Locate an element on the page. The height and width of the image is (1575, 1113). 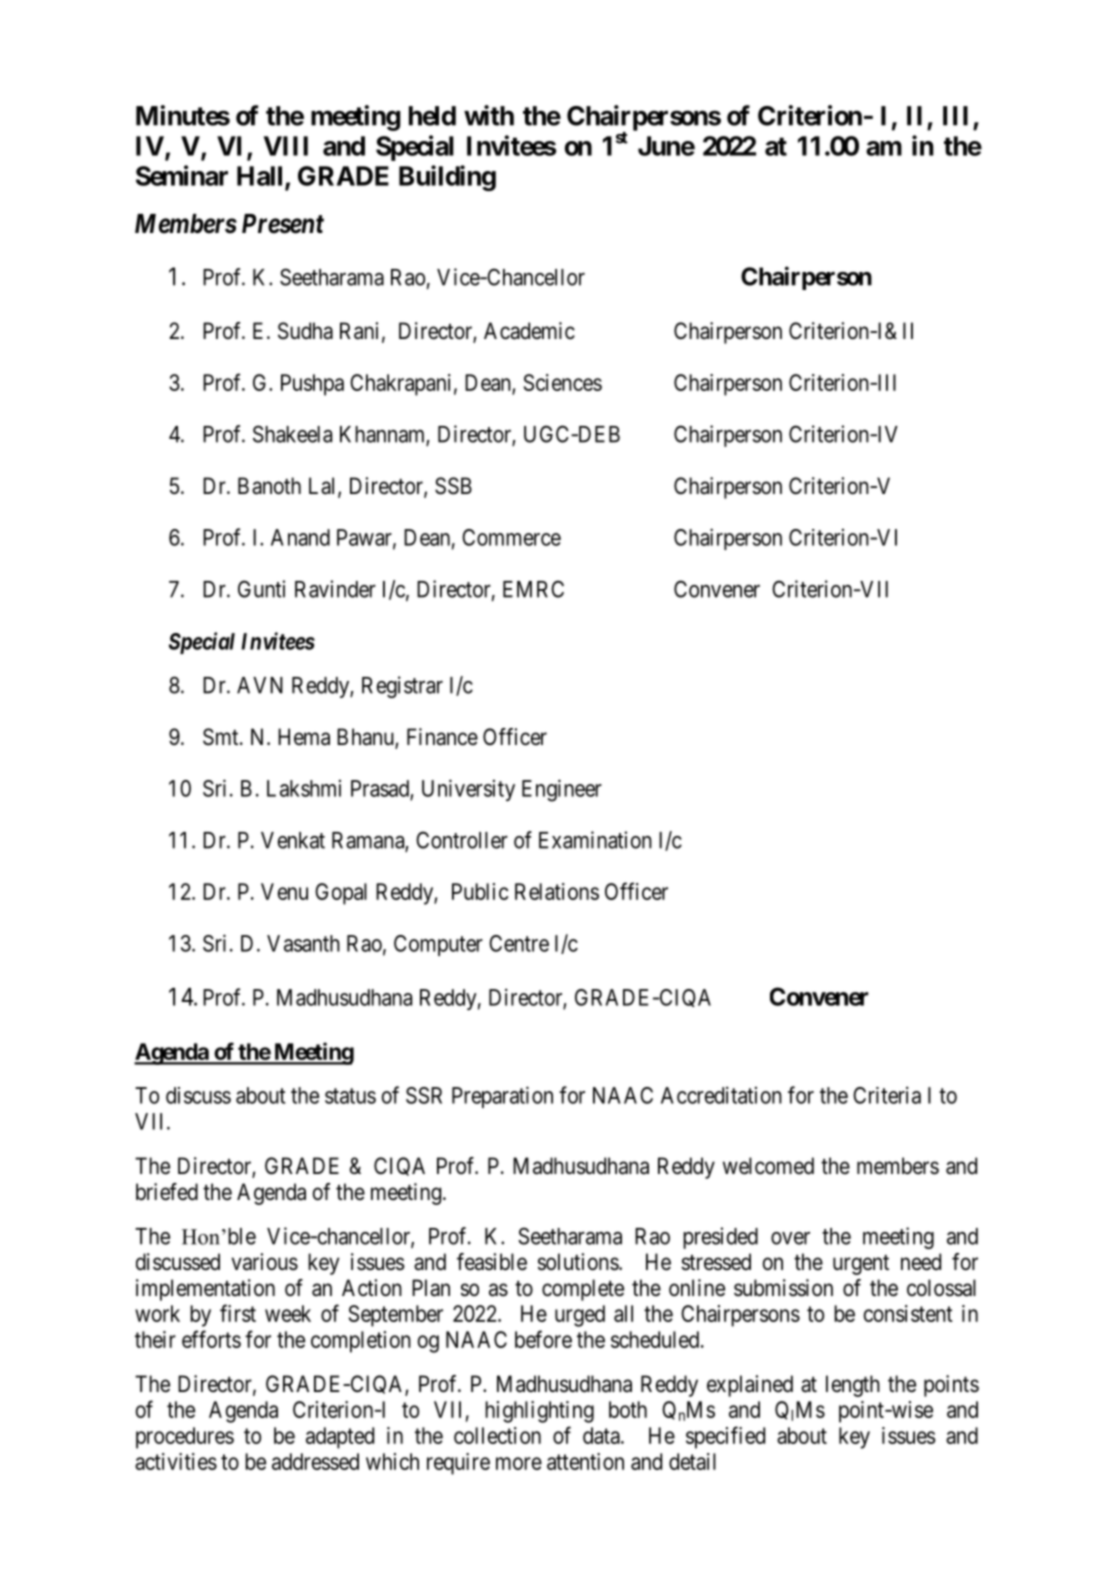
highlighting is located at coordinates (539, 1412).
